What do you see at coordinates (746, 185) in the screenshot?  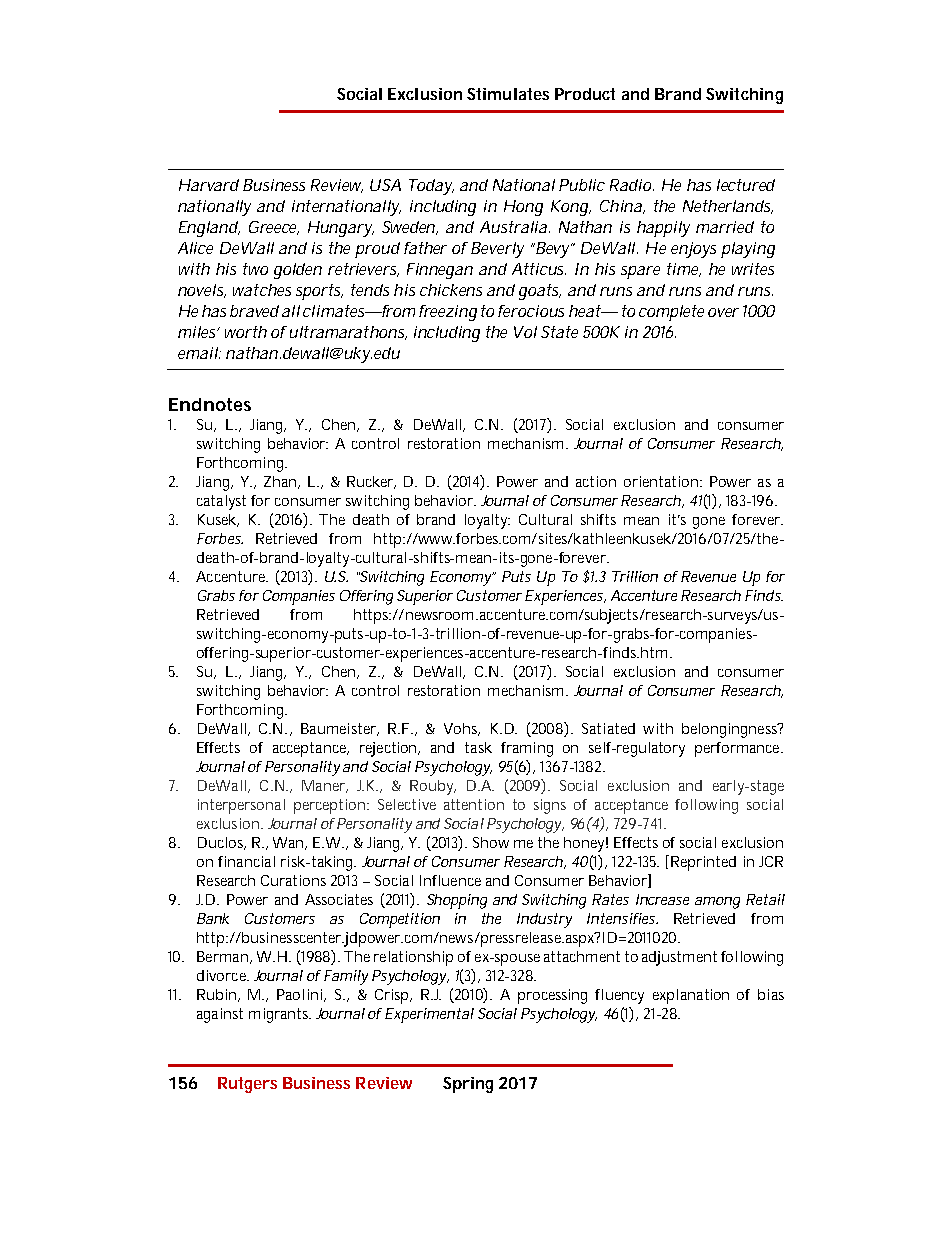 I see `lectured` at bounding box center [746, 185].
